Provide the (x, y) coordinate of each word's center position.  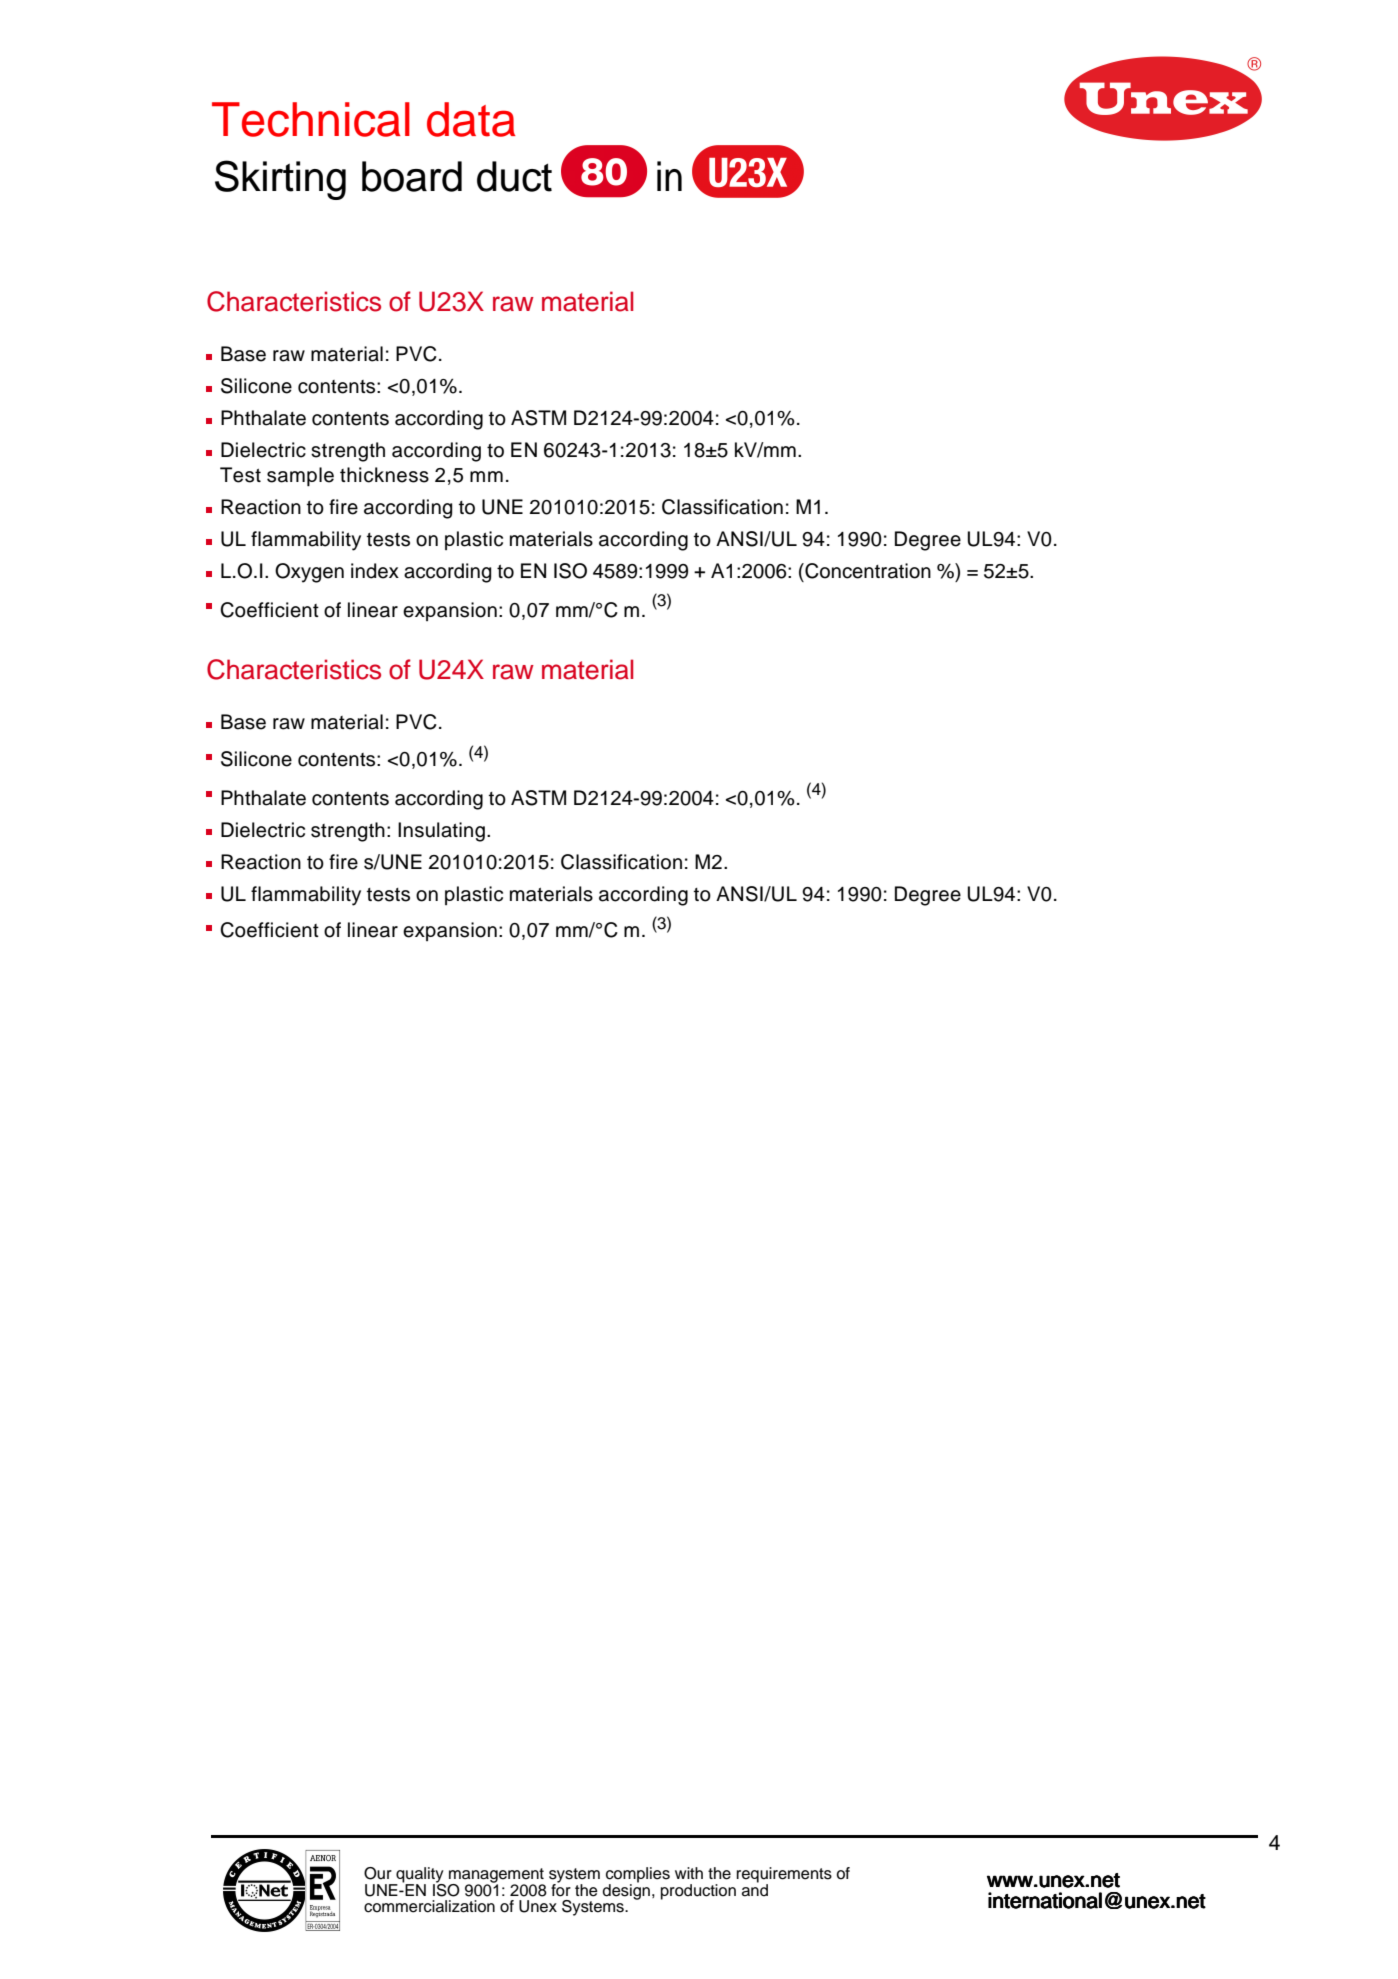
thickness (384, 475)
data (471, 119)
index (375, 571)
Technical (311, 119)
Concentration (867, 571)
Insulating (441, 832)
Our (378, 1873)
